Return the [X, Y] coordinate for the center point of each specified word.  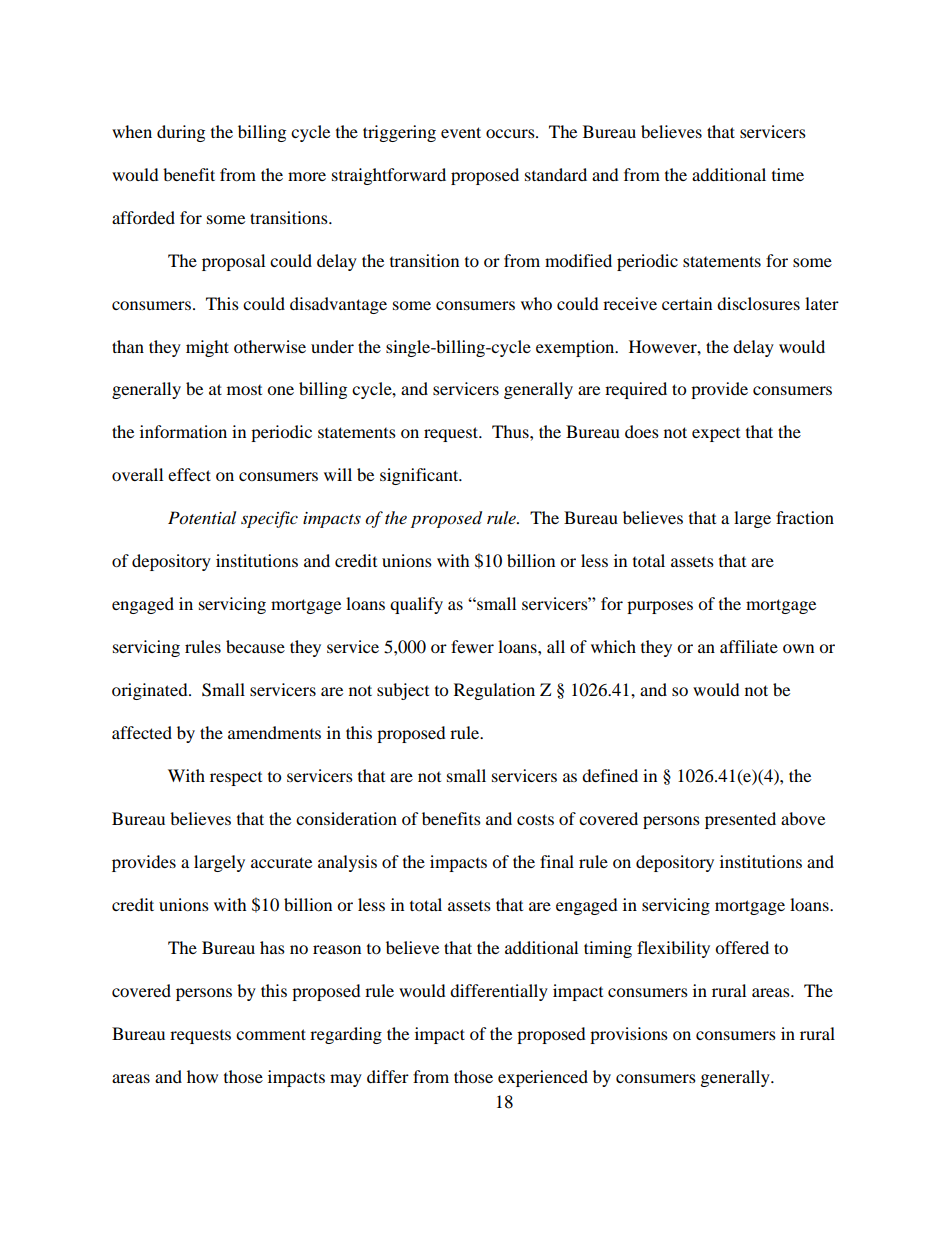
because [255, 646]
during [181, 133]
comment [271, 1034]
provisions [629, 1035]
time [788, 174]
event [461, 132]
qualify [416, 605]
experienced [543, 1078]
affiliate [749, 646]
